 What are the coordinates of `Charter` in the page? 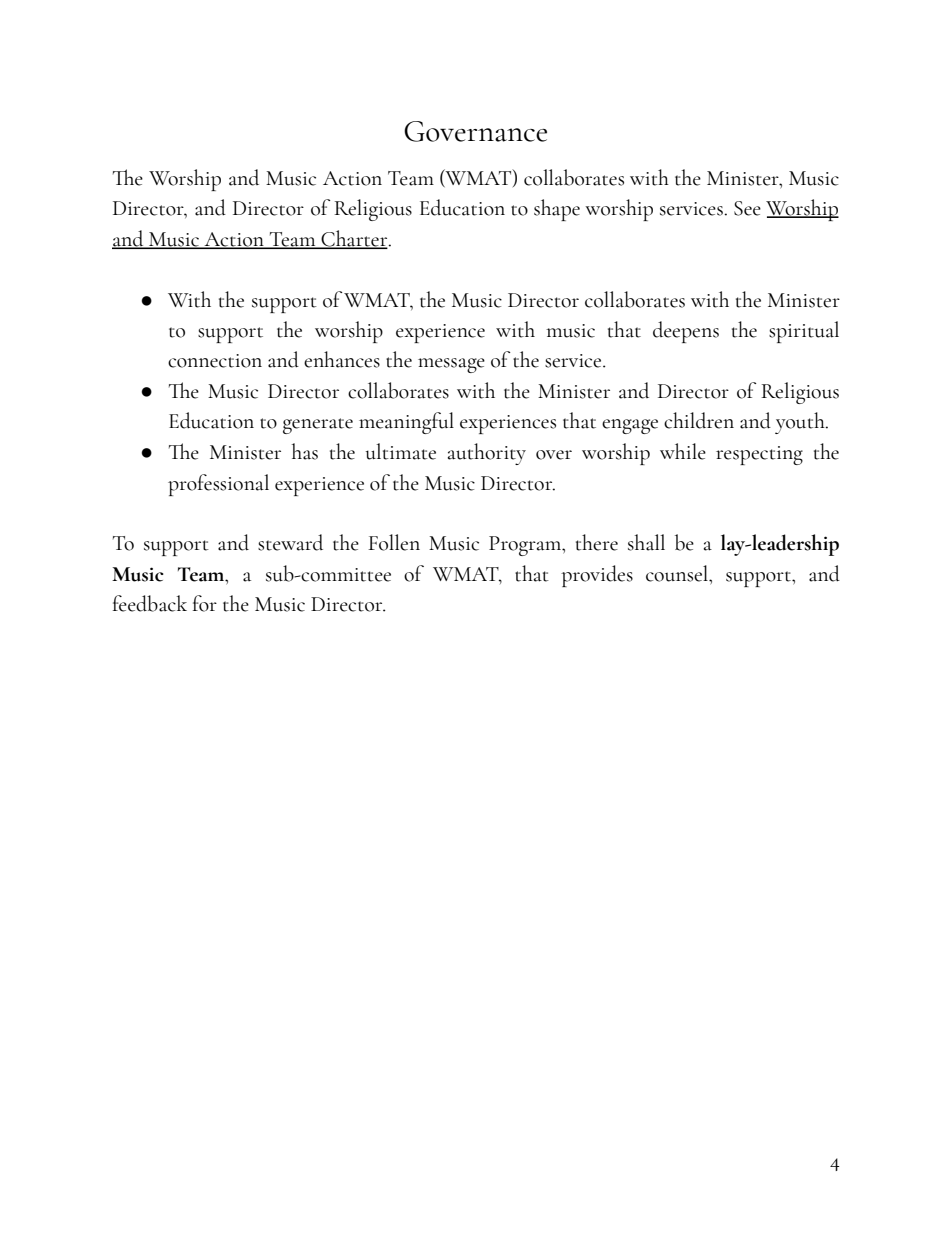 It's located at (354, 239).
